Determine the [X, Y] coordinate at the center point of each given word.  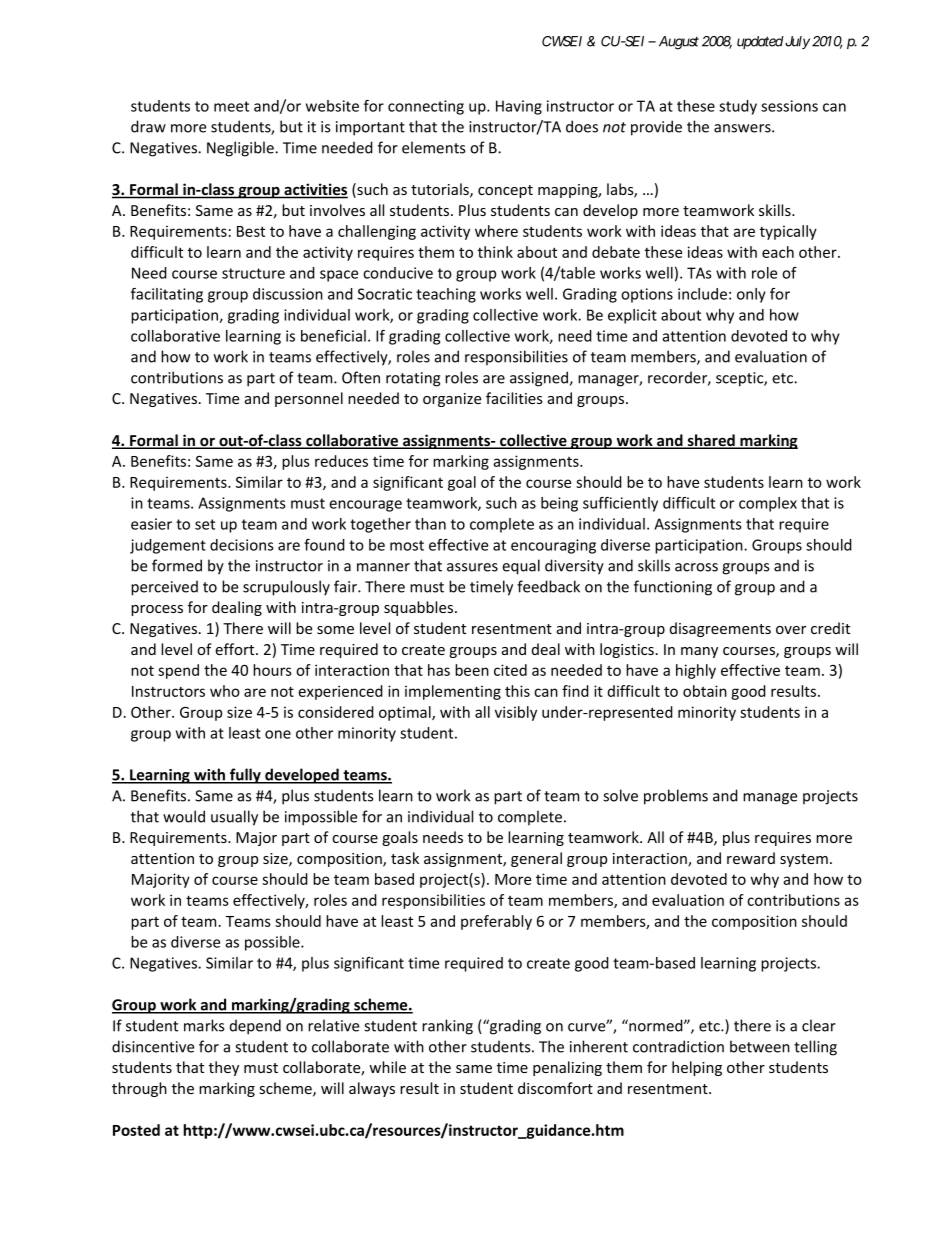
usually [234, 818]
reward [751, 858]
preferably [496, 922]
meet [231, 106]
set [205, 524]
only [751, 295]
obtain [705, 691]
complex [768, 504]
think [495, 252]
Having [519, 107]
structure [253, 273]
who [225, 691]
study [738, 107]
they [224, 1068]
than [430, 524]
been [472, 670]
